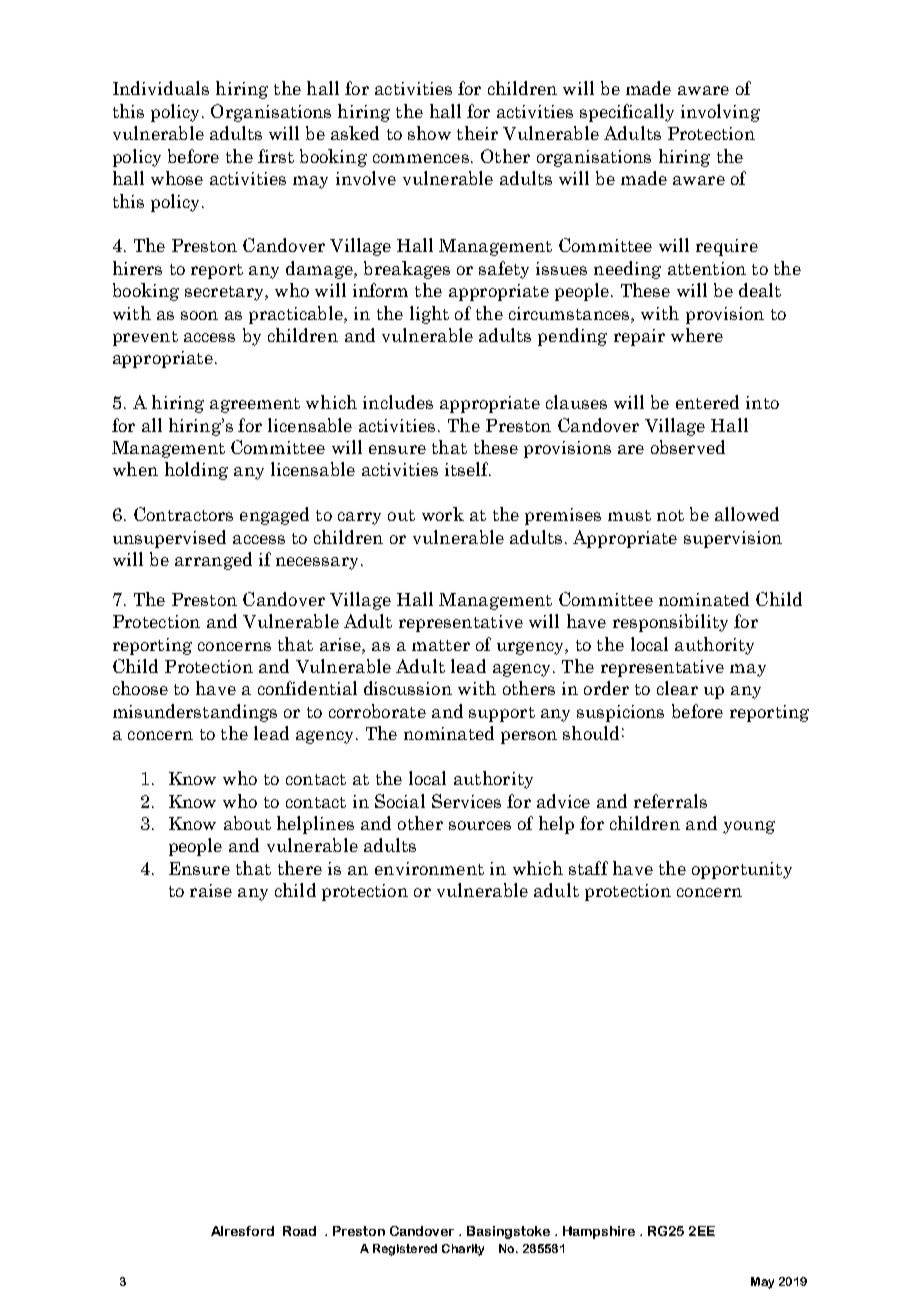 This page has width=924, height=1308. Describe the element at coordinates (196, 471) in the page. I see `holding` at that location.
